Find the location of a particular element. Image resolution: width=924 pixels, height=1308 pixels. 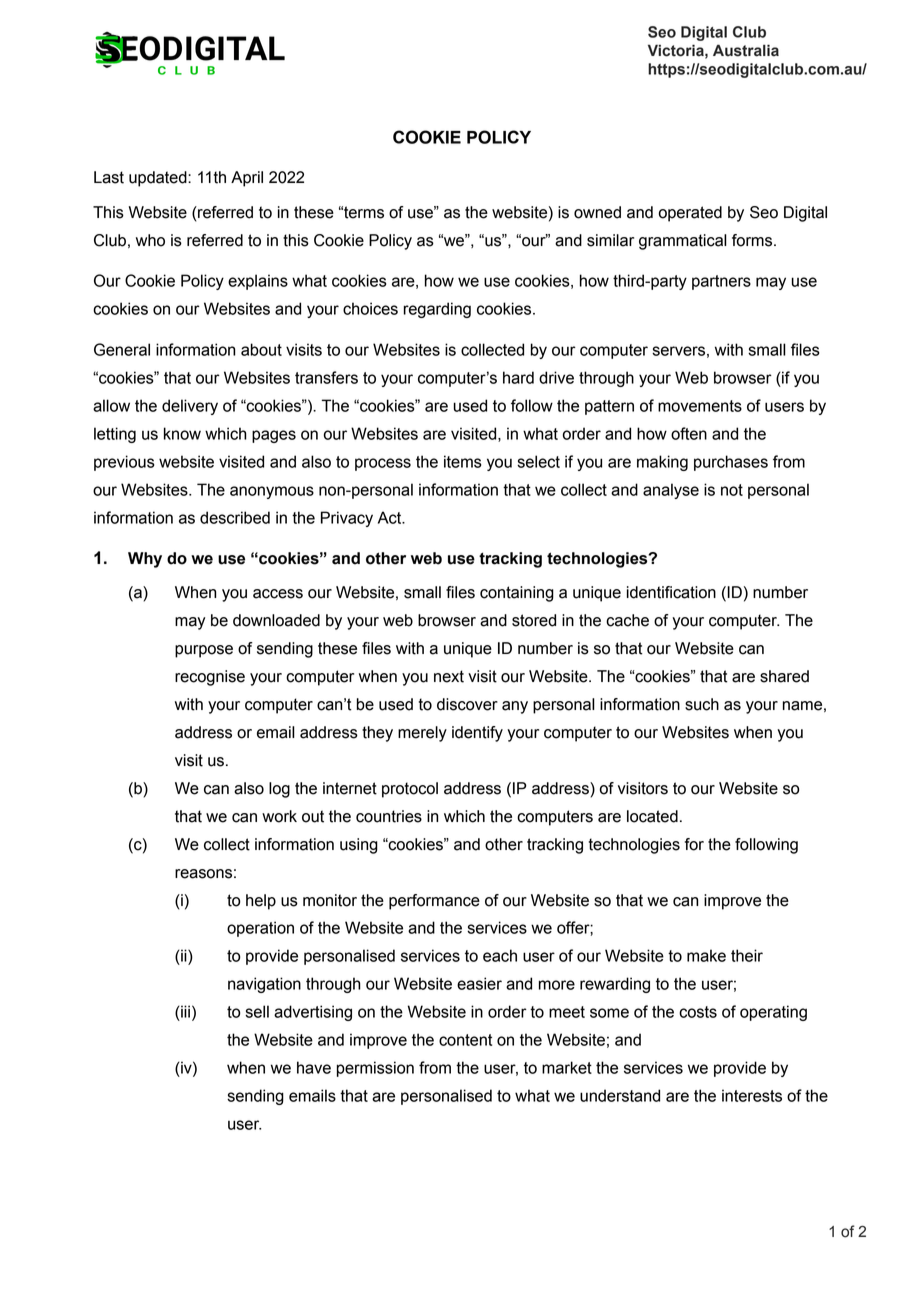

Australia is located at coordinates (746, 50).
